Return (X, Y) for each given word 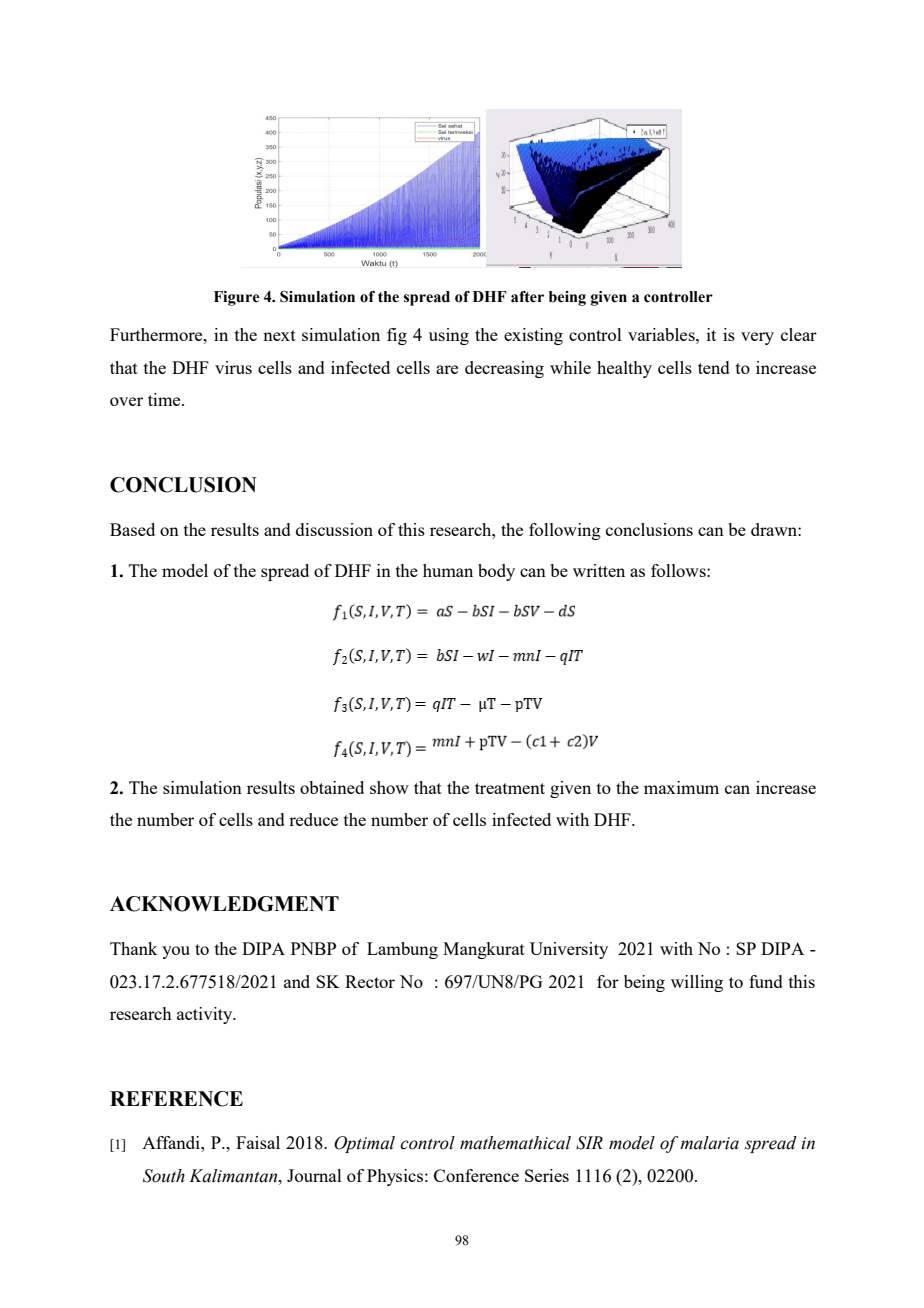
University (569, 950)
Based (132, 529)
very (757, 338)
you (176, 952)
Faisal (258, 1142)
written (599, 570)
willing (697, 983)
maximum (681, 787)
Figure (237, 298)
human (448, 570)
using (449, 336)
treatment (510, 788)
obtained (332, 787)
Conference (476, 1175)
